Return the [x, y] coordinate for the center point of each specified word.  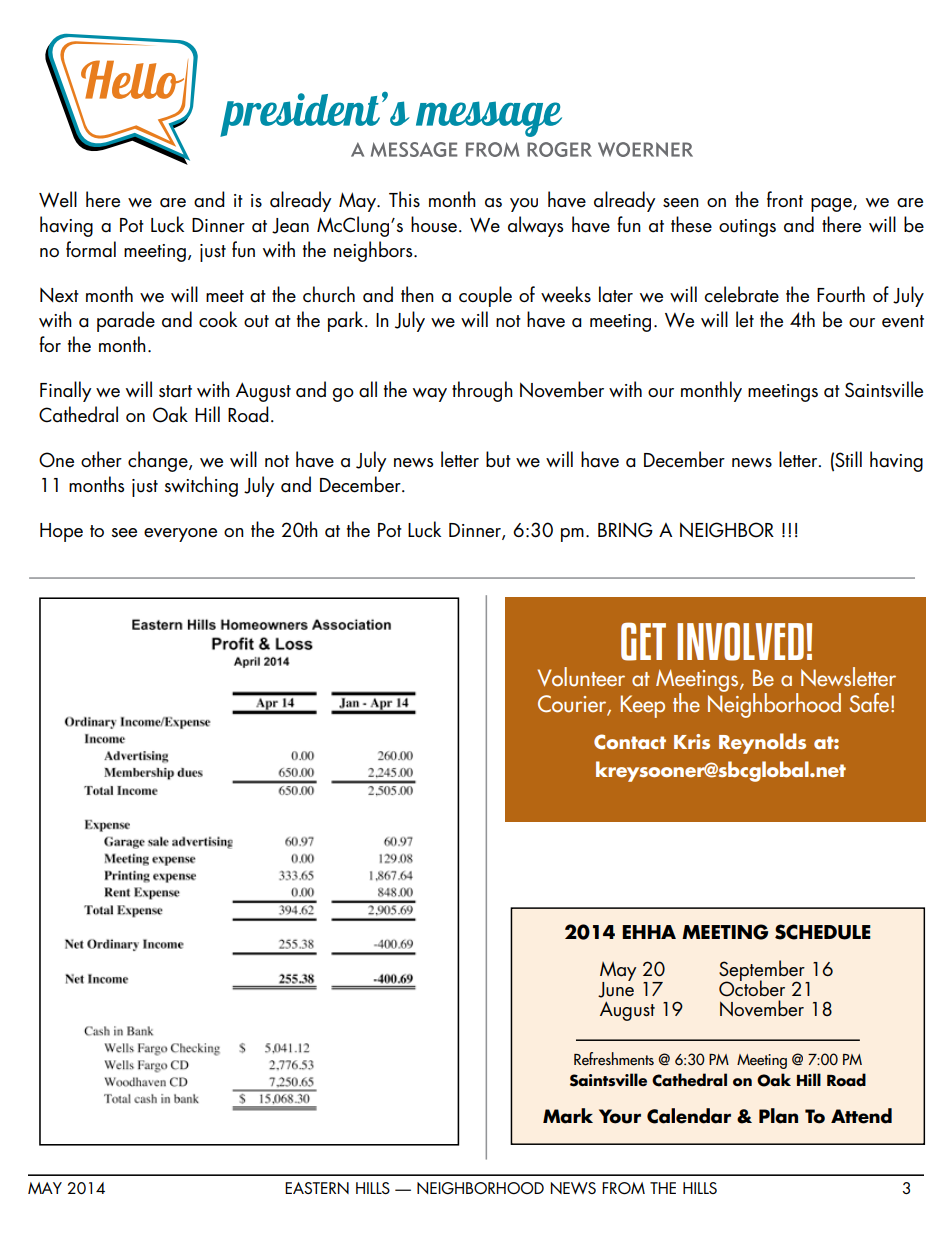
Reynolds [762, 743]
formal [91, 249]
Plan [778, 1116]
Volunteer [581, 677]
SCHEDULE [823, 932]
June [616, 988]
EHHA [649, 932]
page [832, 205]
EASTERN [317, 1188]
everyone [180, 535]
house [435, 224]
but [498, 459]
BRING [625, 530]
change [159, 461]
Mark [568, 1116]
